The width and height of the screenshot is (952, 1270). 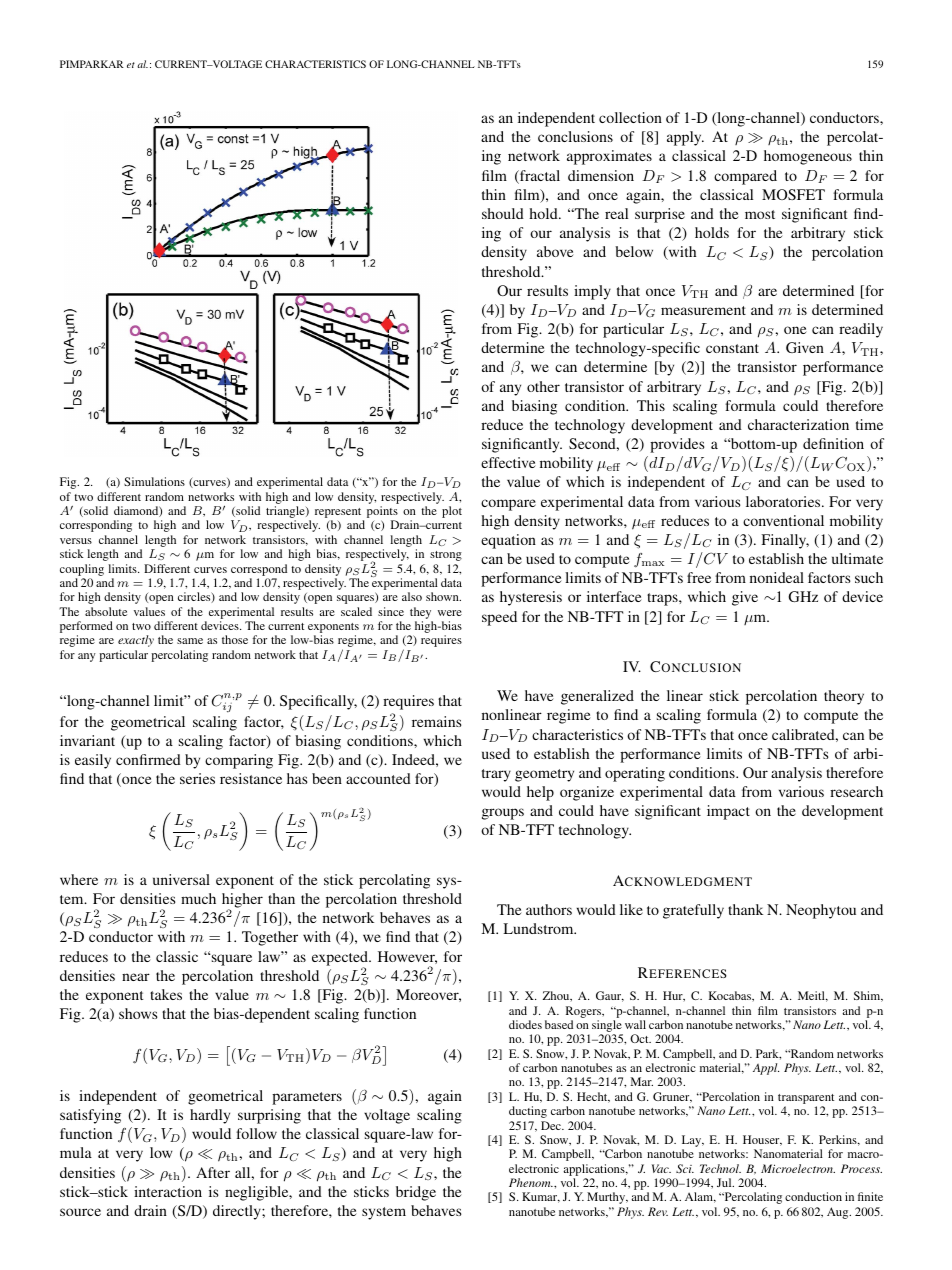 What do you see at coordinates (503, 213) in the screenshot?
I see `should` at bounding box center [503, 213].
